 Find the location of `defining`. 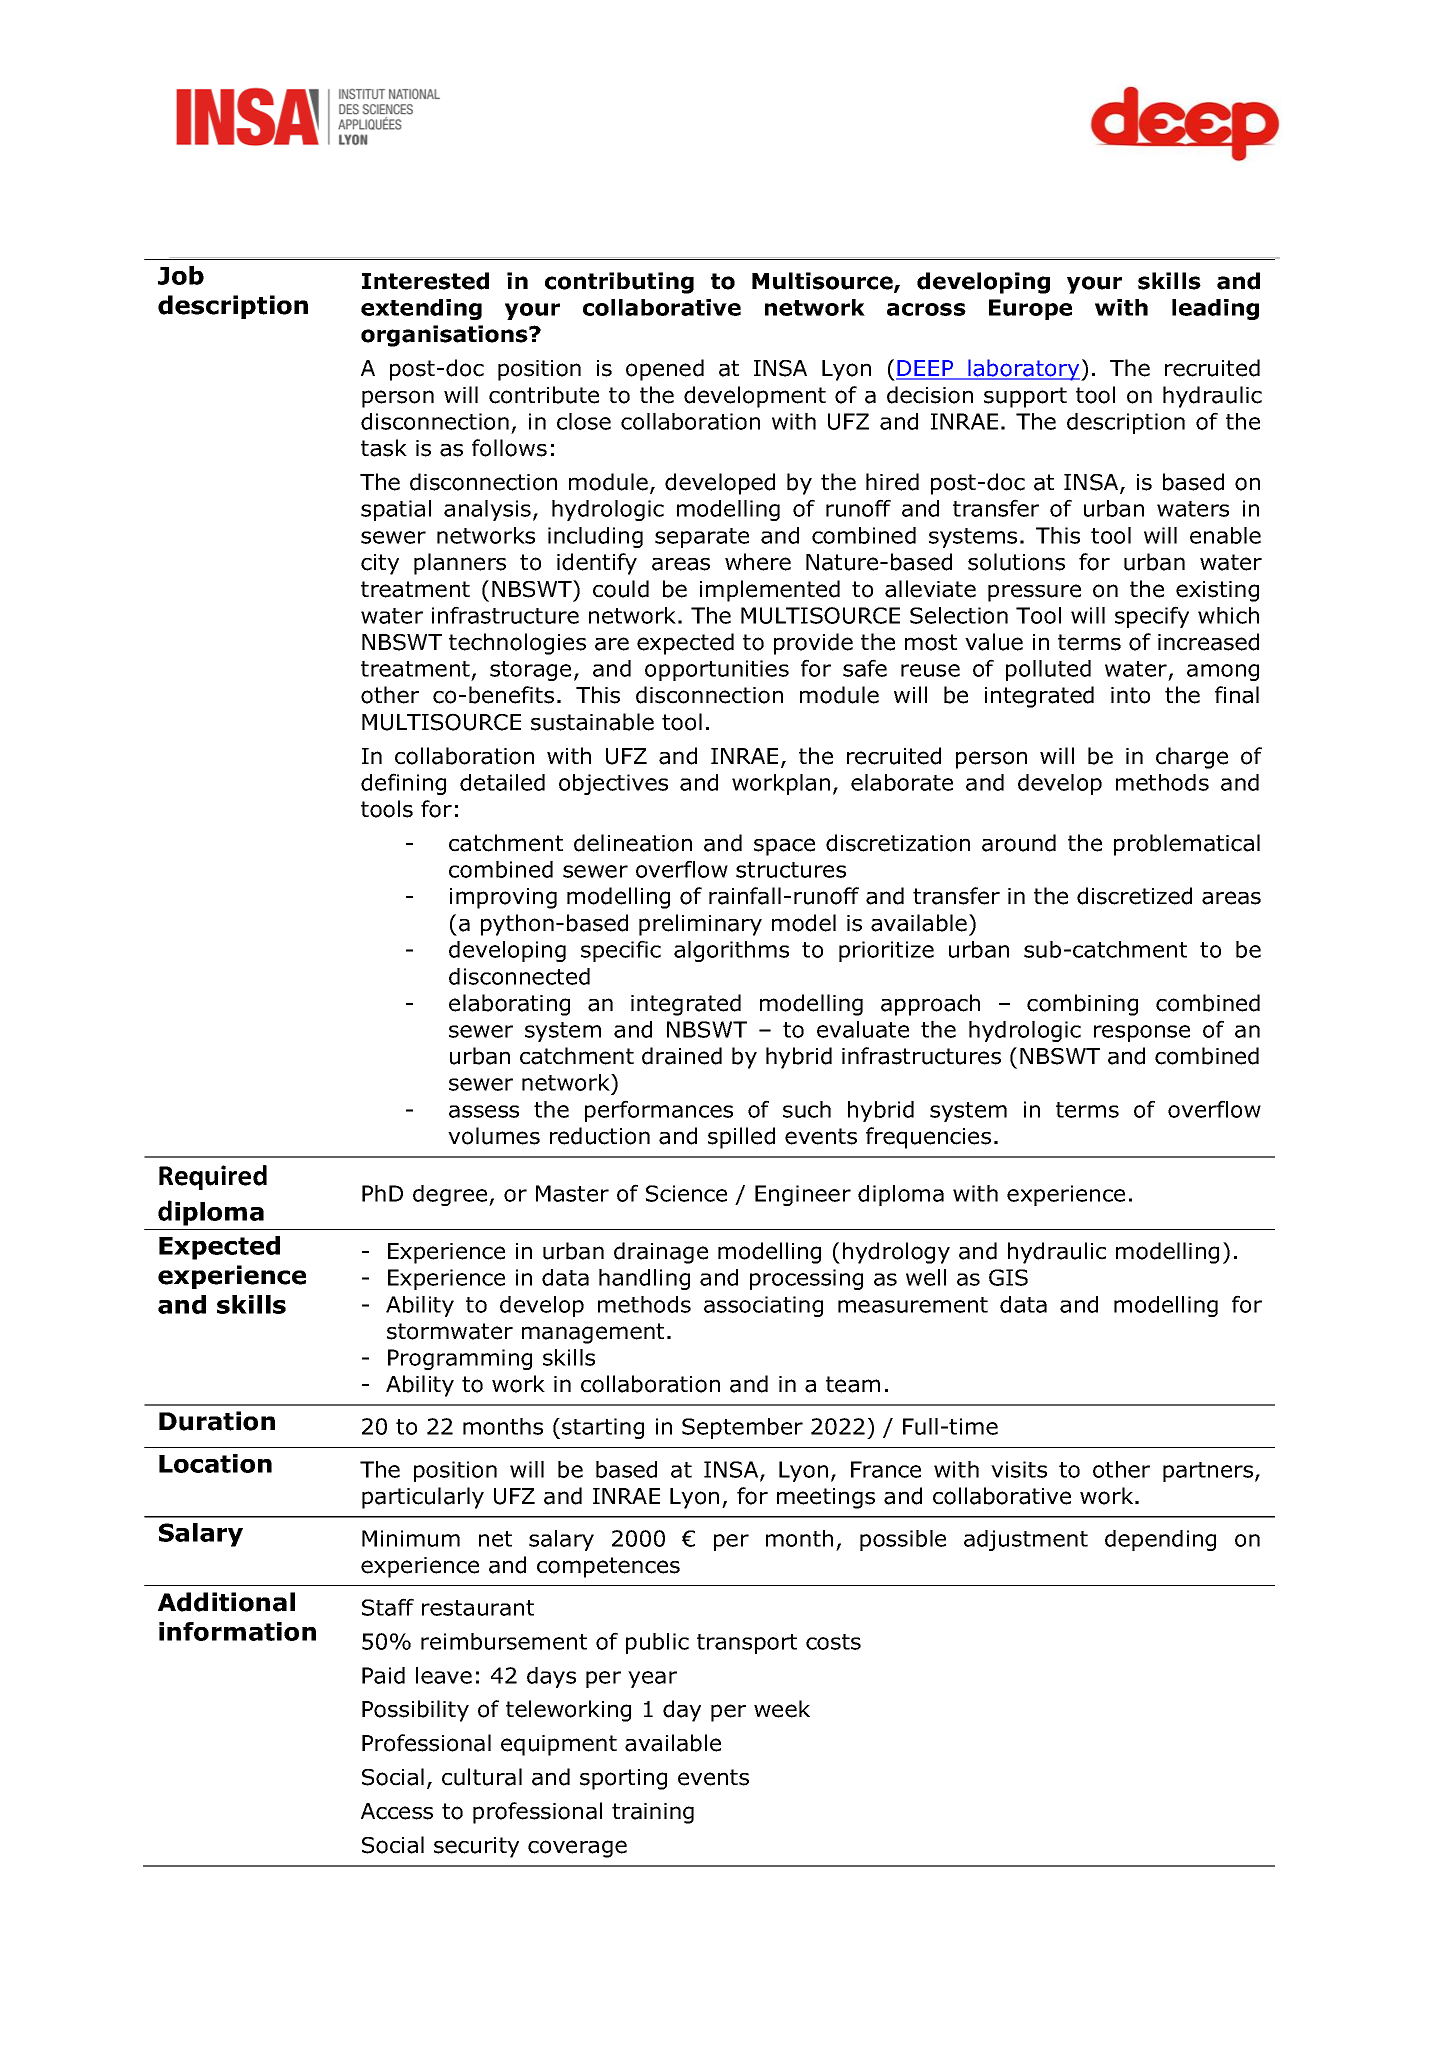

defining is located at coordinates (403, 784).
